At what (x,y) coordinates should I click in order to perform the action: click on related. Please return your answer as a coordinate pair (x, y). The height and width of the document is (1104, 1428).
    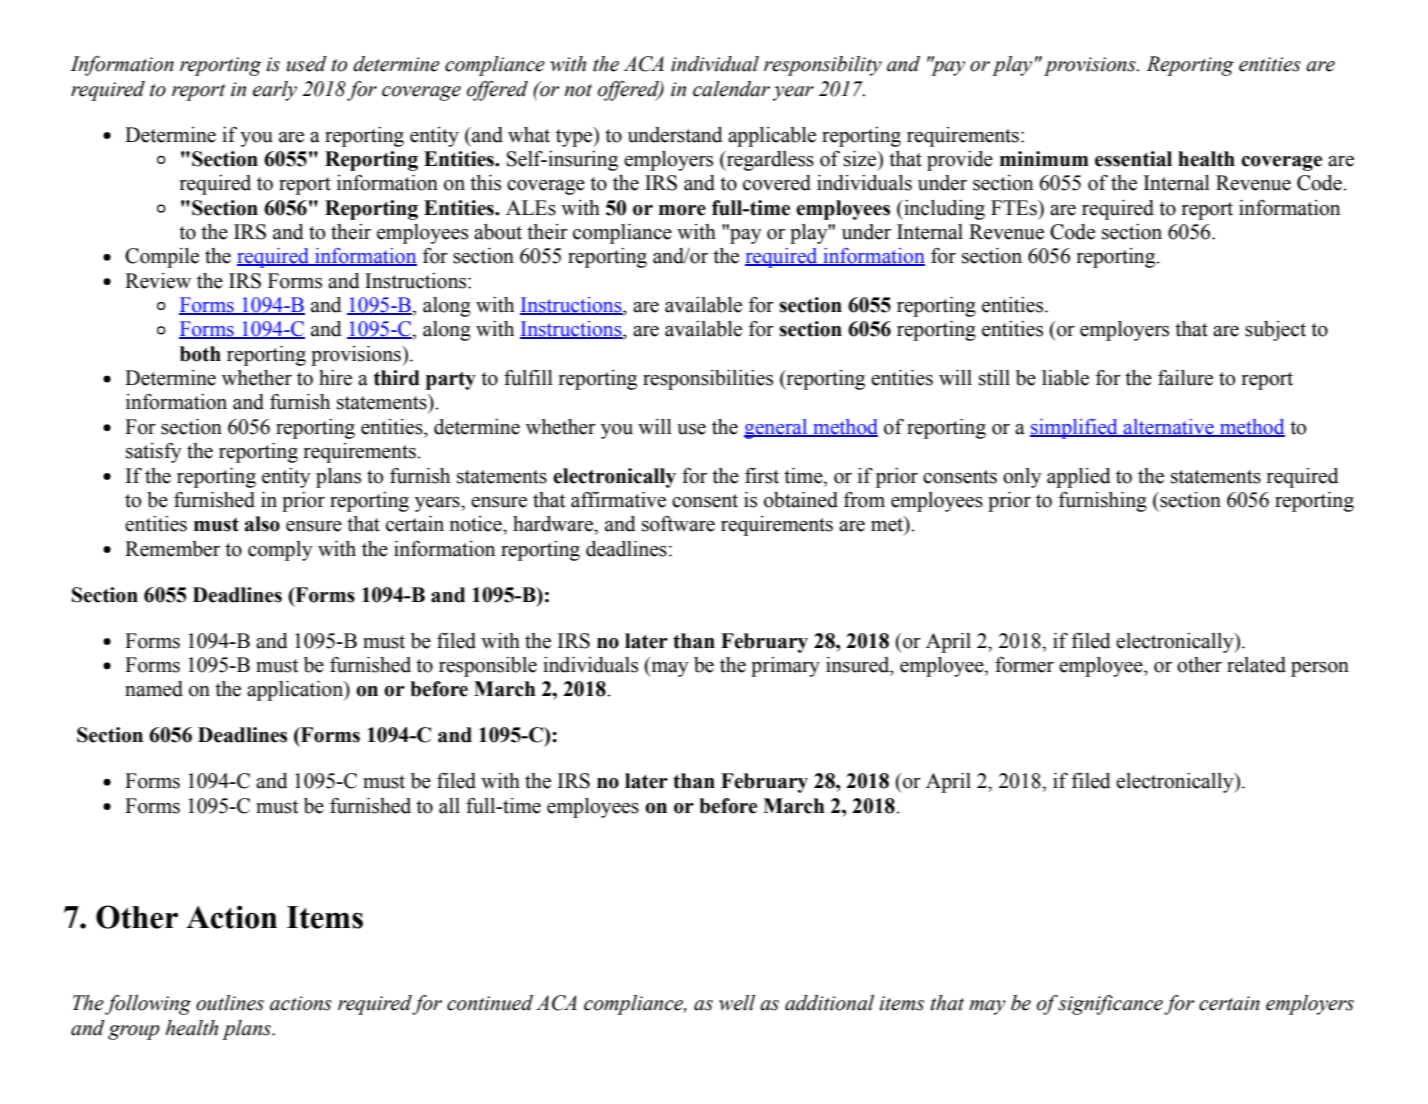
    Looking at the image, I should click on (1256, 665).
